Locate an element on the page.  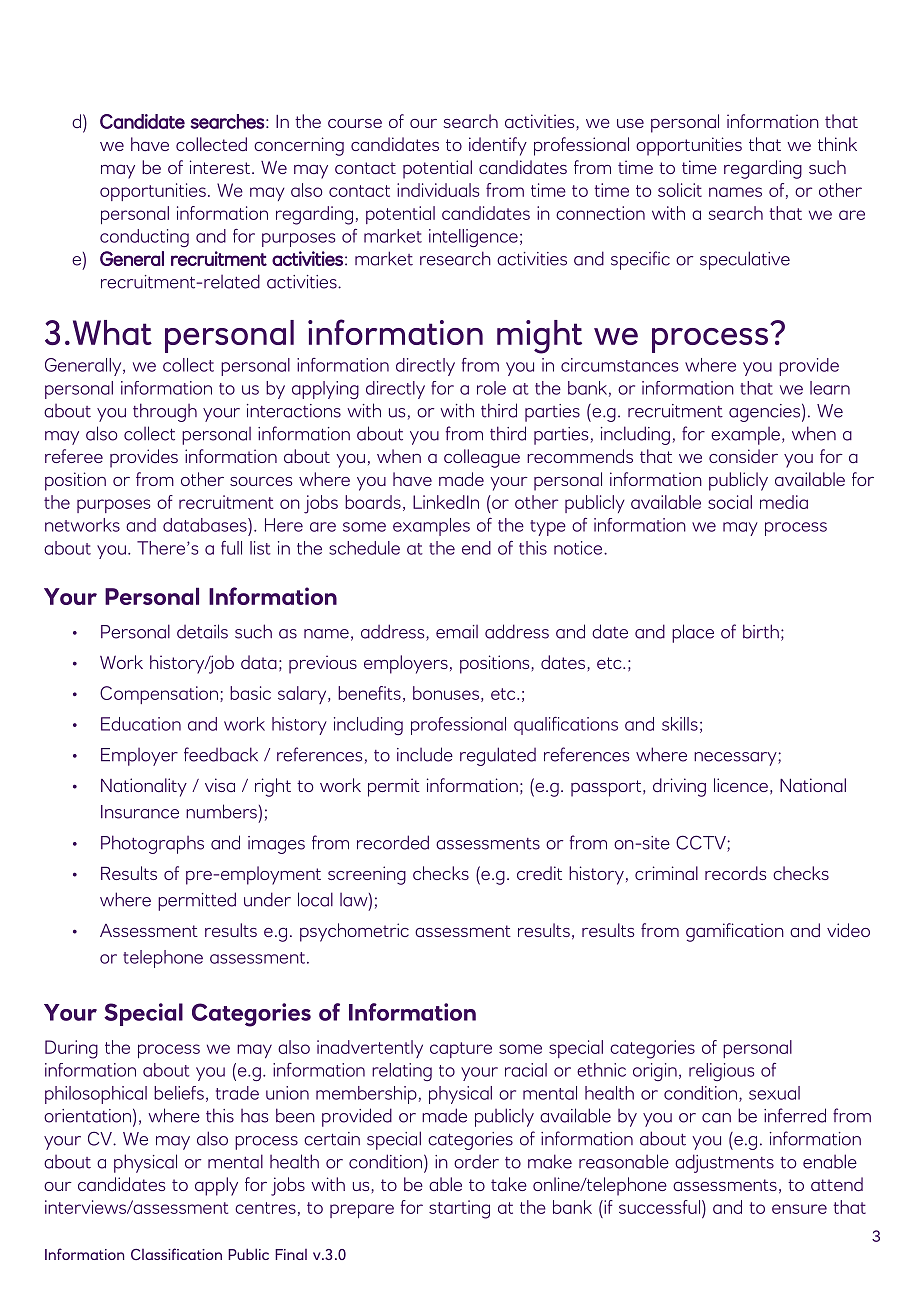
psychometric is located at coordinates (354, 932).
